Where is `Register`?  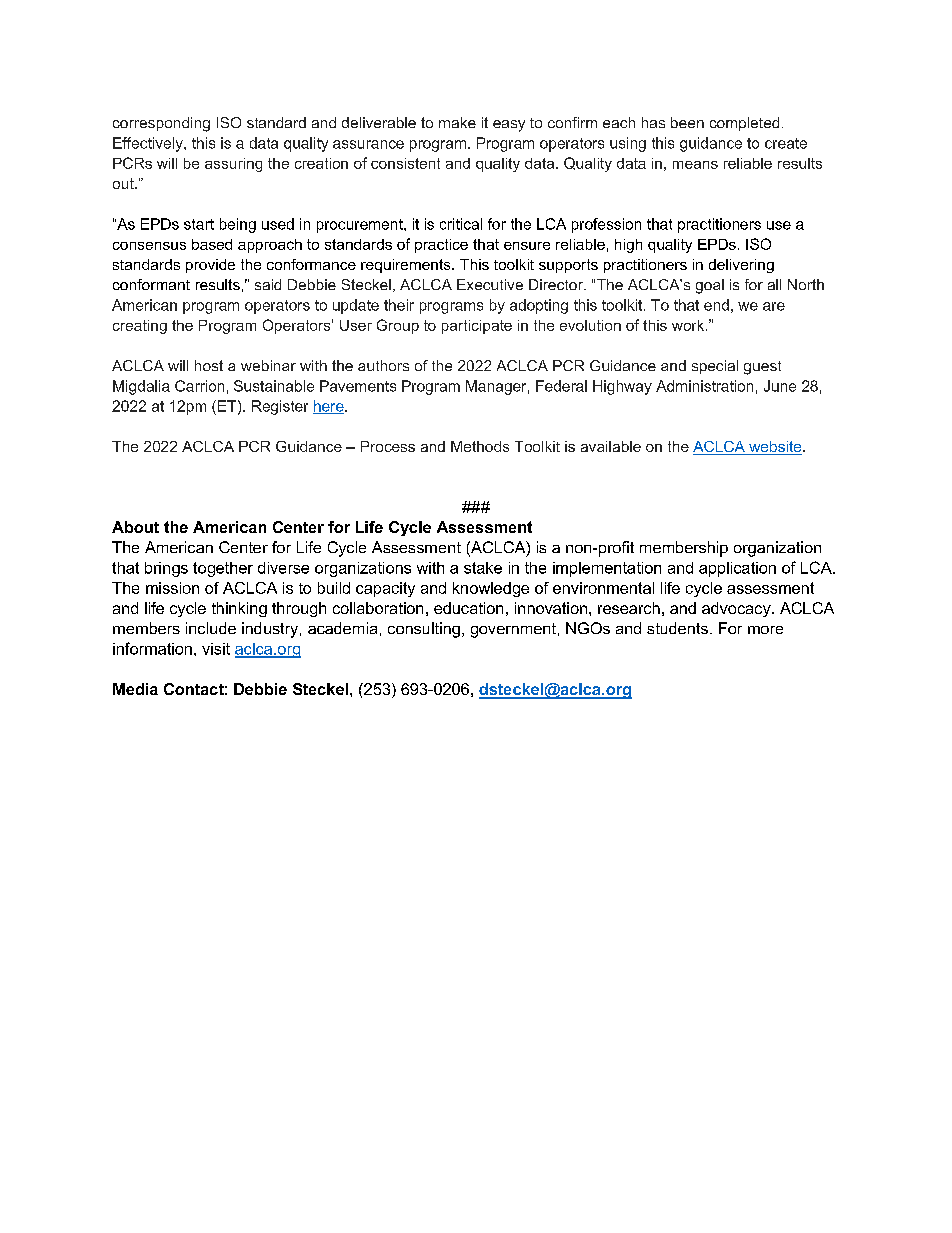
Register is located at coordinates (280, 407).
